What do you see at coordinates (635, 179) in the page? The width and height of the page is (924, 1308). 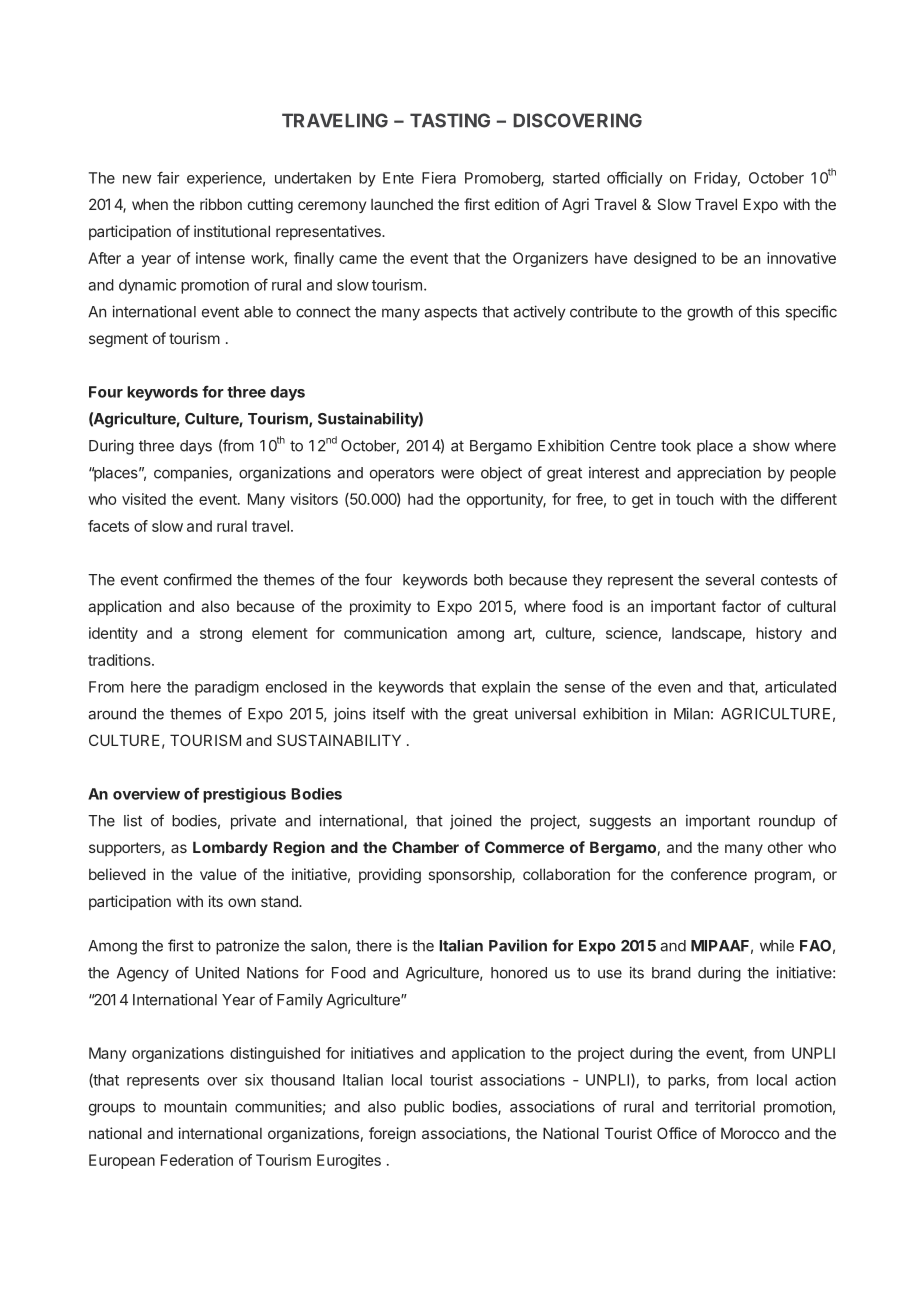 I see `officially` at bounding box center [635, 179].
